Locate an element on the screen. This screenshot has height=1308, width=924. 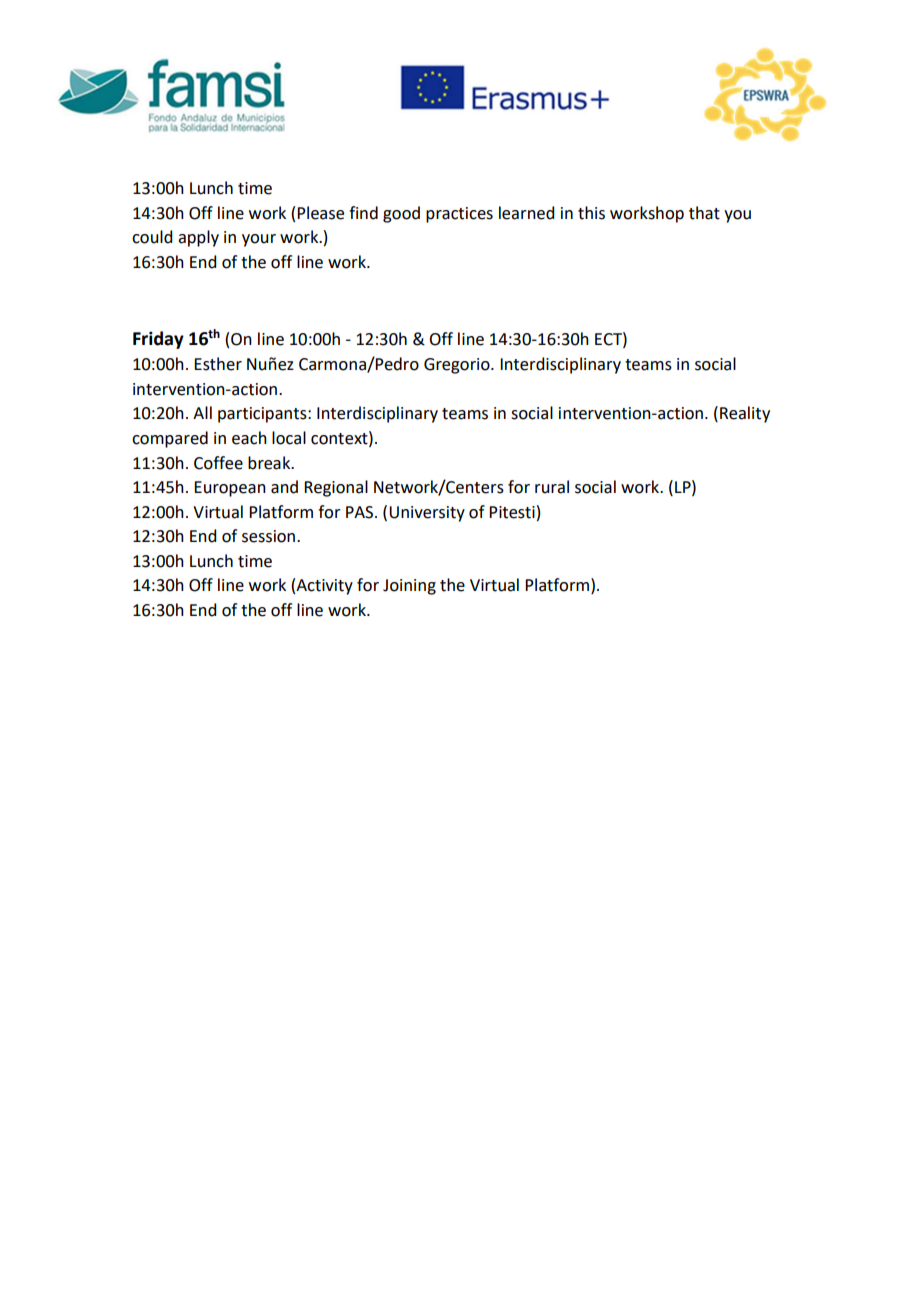
University is located at coordinates (427, 514).
